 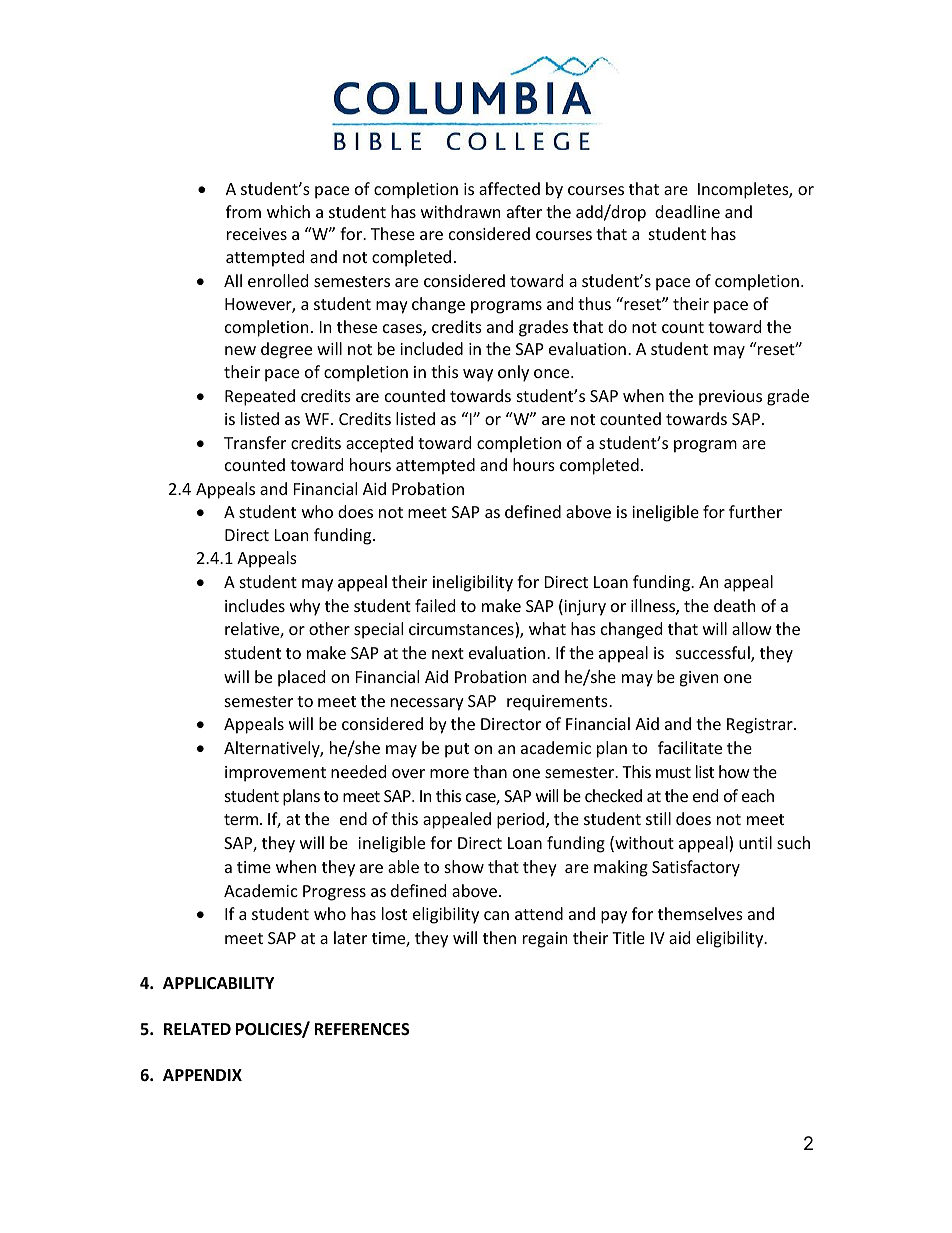 I want to click on further, so click(x=755, y=511).
